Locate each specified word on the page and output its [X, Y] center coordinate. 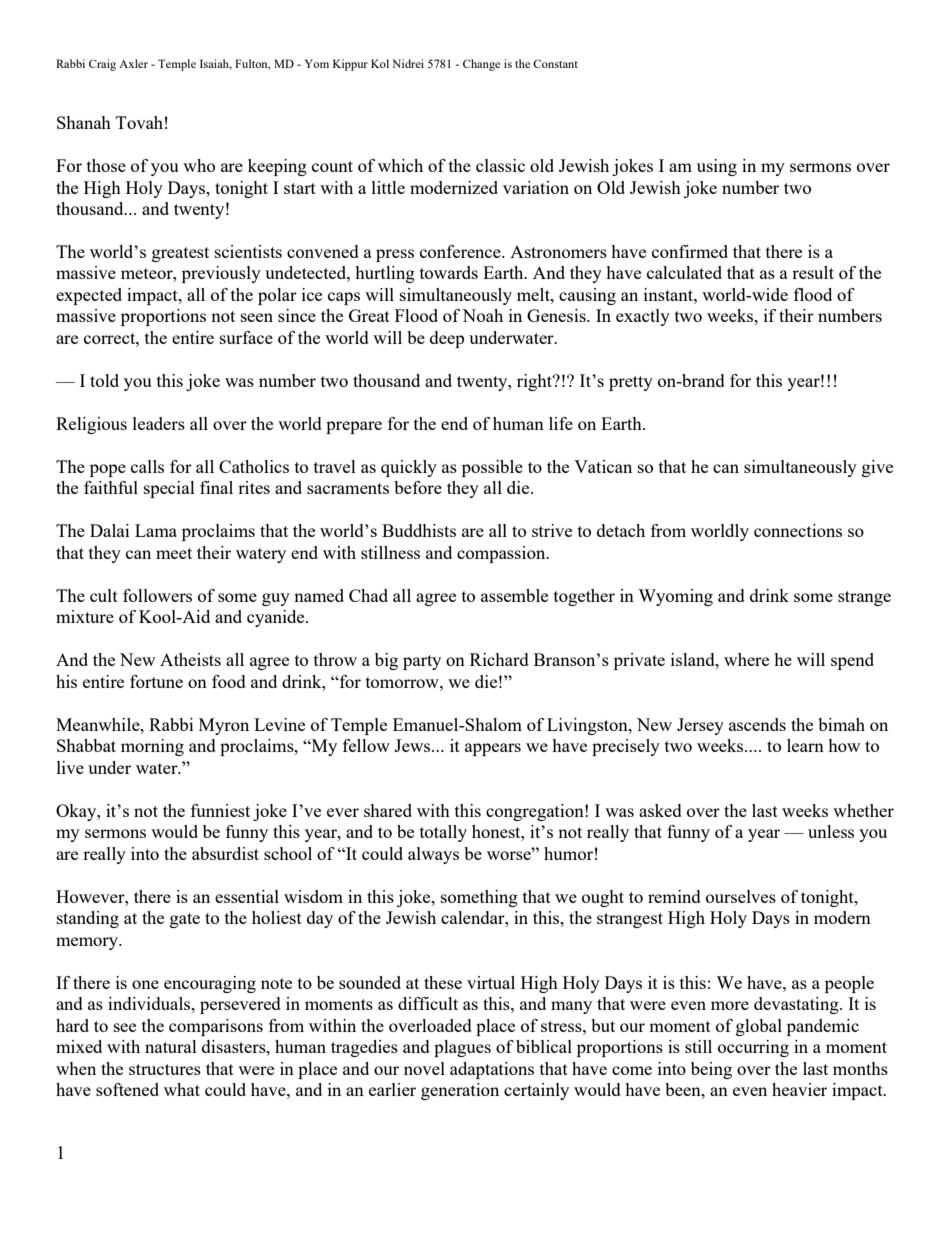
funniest [220, 810]
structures [165, 1069]
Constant [555, 63]
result [813, 272]
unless [831, 831]
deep [447, 339]
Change [481, 65]
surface [246, 337]
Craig [102, 65]
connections [798, 530]
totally [443, 833]
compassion [502, 554]
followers [157, 595]
